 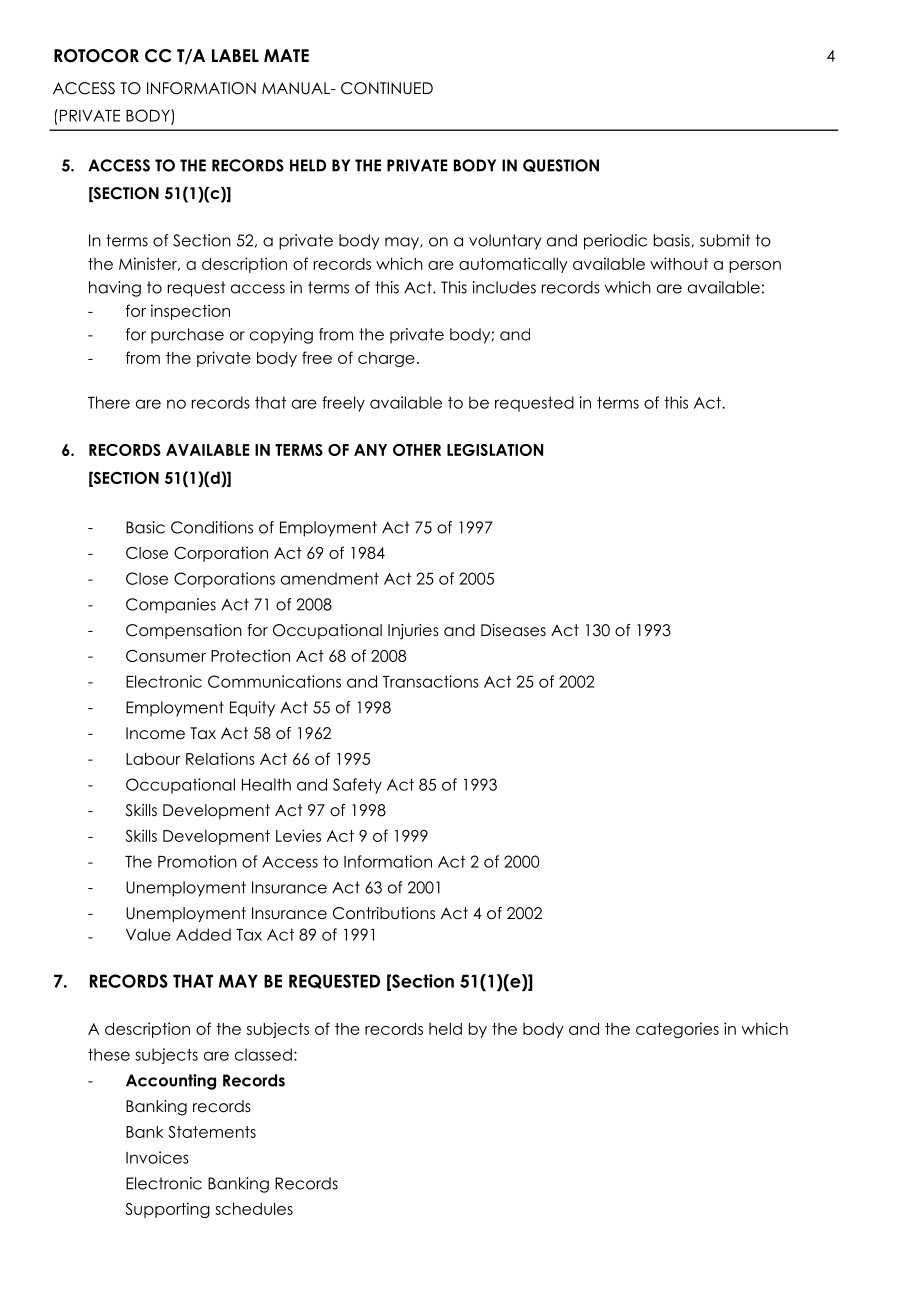 What do you see at coordinates (155, 733) in the document?
I see `Income` at bounding box center [155, 733].
